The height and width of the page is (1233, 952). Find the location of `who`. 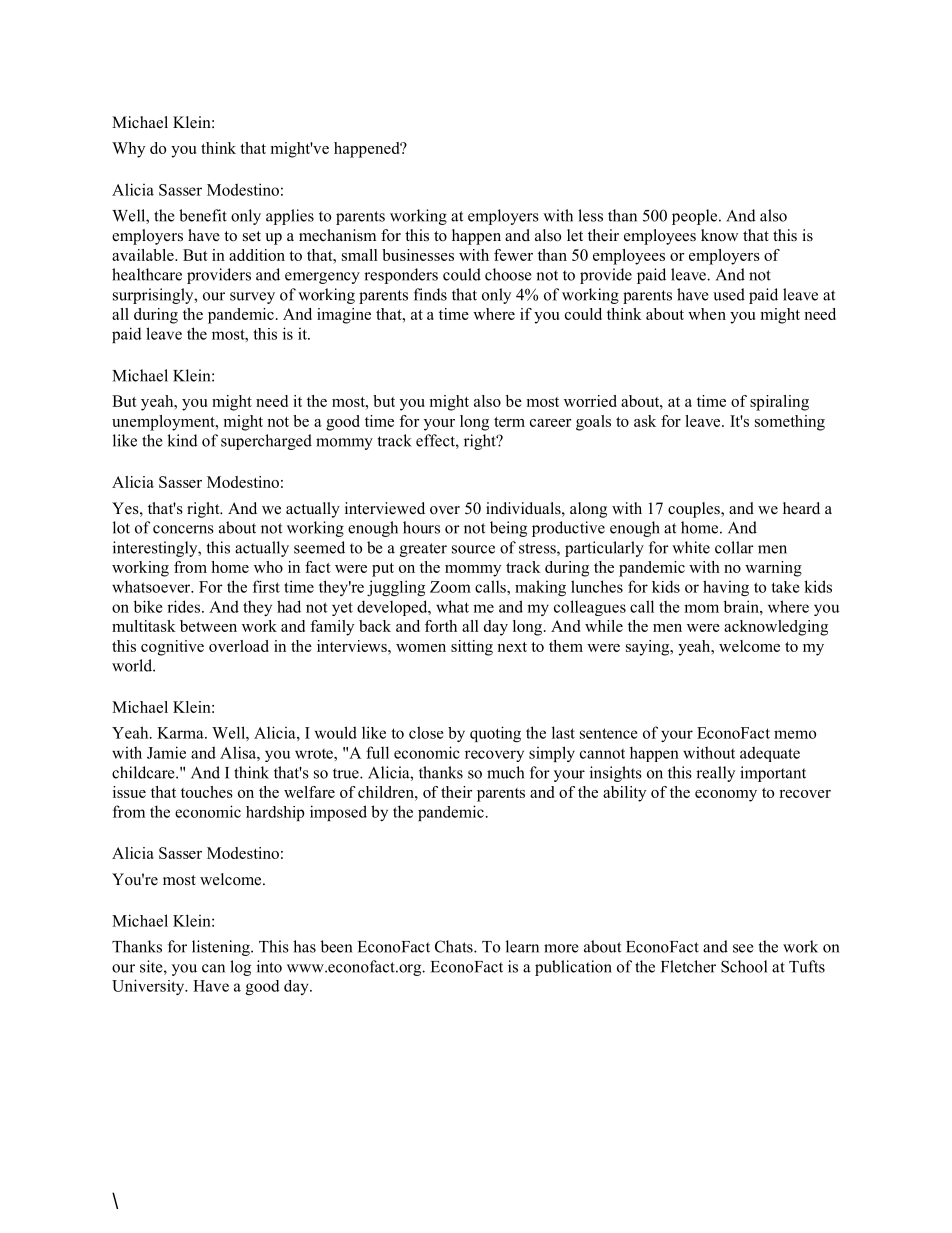

who is located at coordinates (268, 567).
